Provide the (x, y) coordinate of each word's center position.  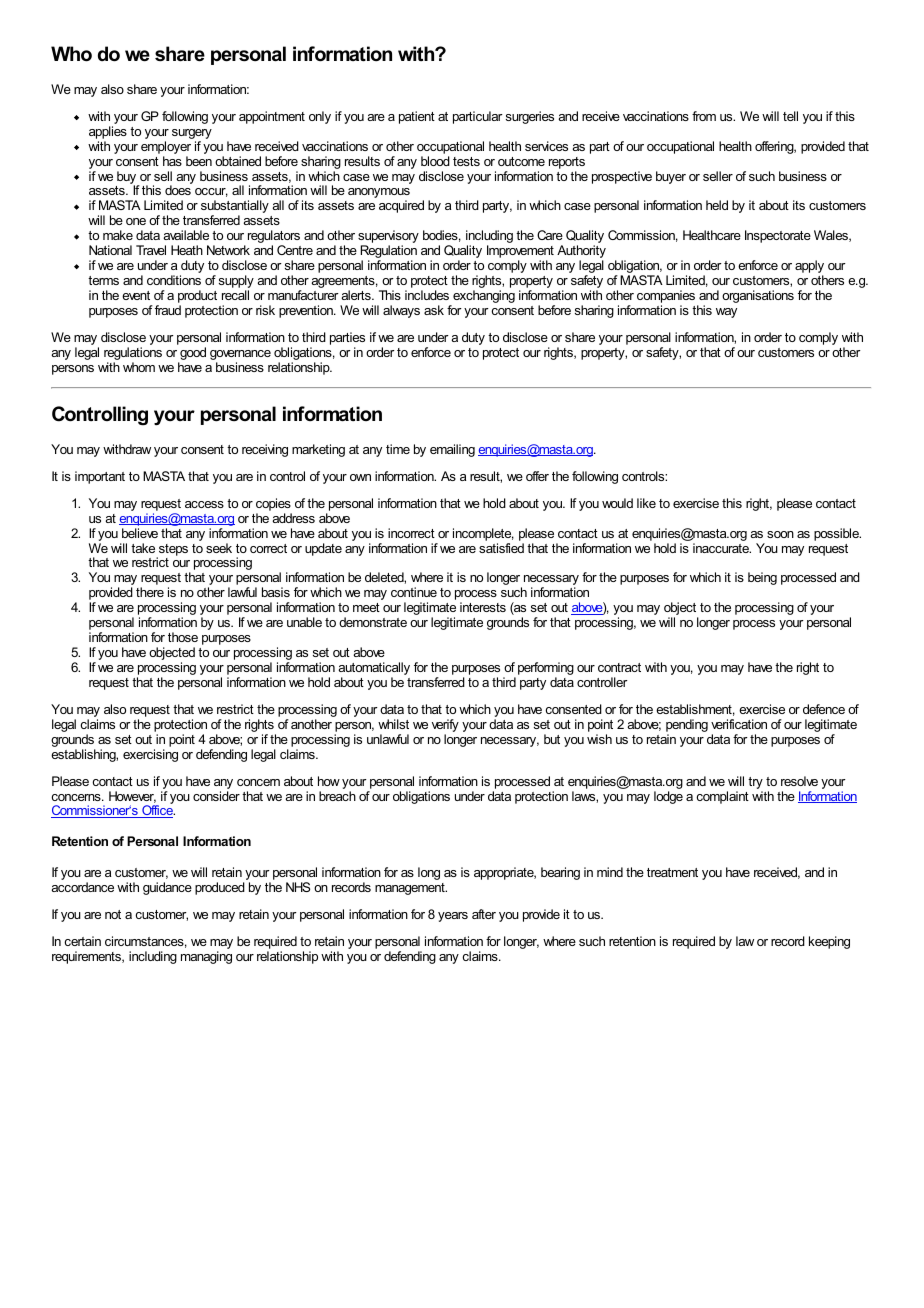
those (183, 637)
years (453, 917)
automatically (374, 670)
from (704, 116)
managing (206, 957)
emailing (452, 450)
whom (139, 367)
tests (466, 161)
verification (739, 724)
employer (166, 147)
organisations (758, 296)
